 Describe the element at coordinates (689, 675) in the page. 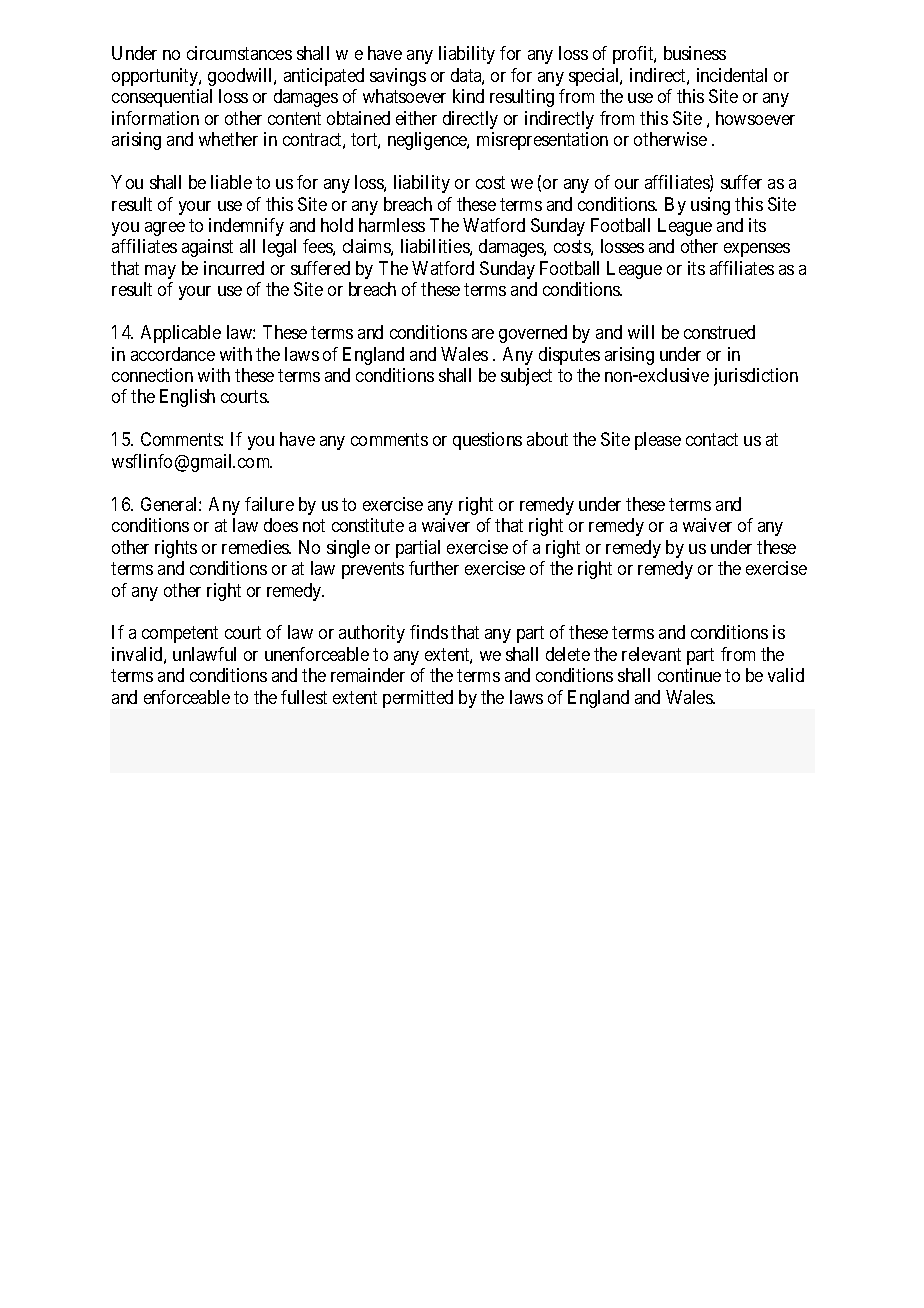

I see `continue` at that location.
